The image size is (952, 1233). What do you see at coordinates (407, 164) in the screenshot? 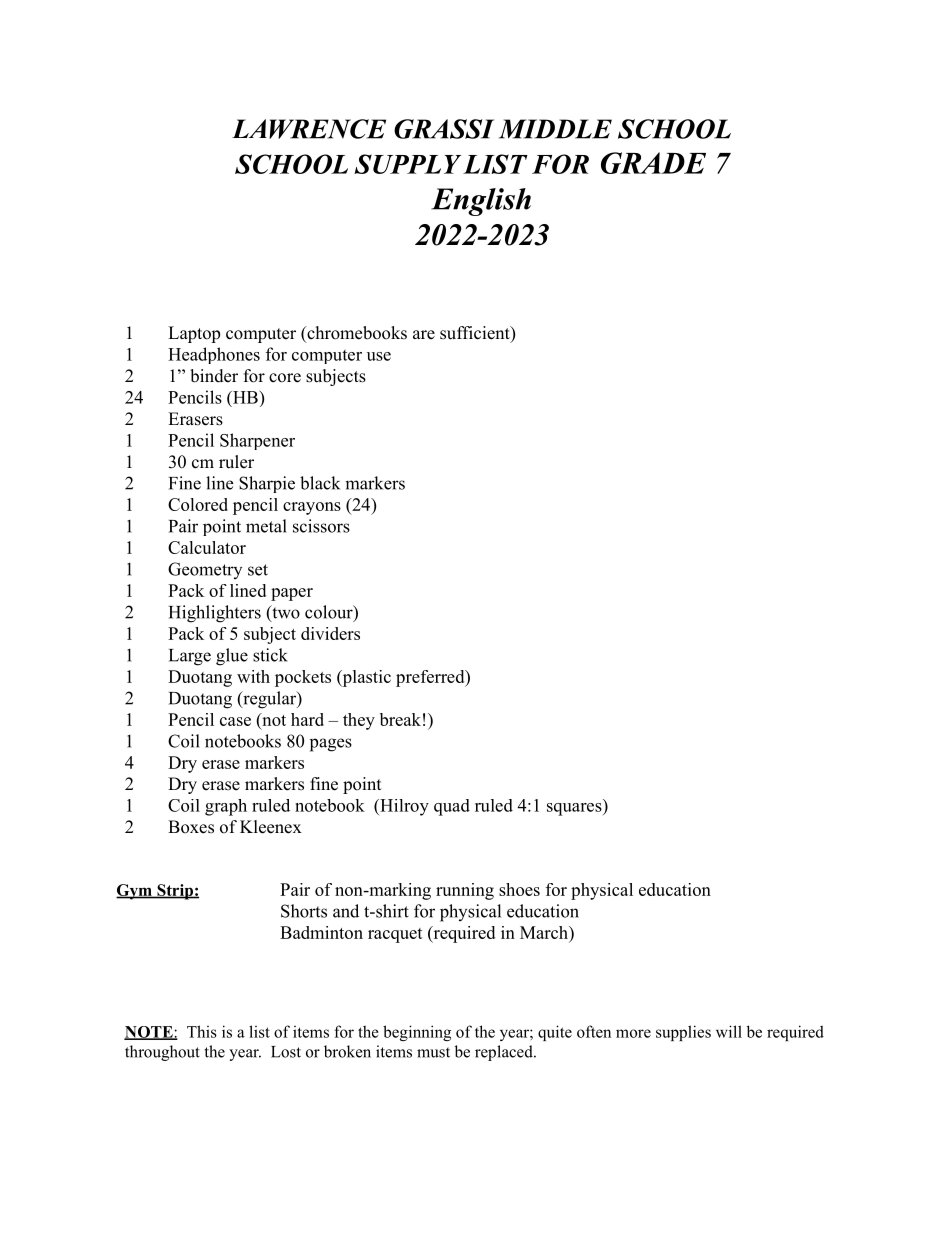
I see `SUPPLY` at bounding box center [407, 164].
